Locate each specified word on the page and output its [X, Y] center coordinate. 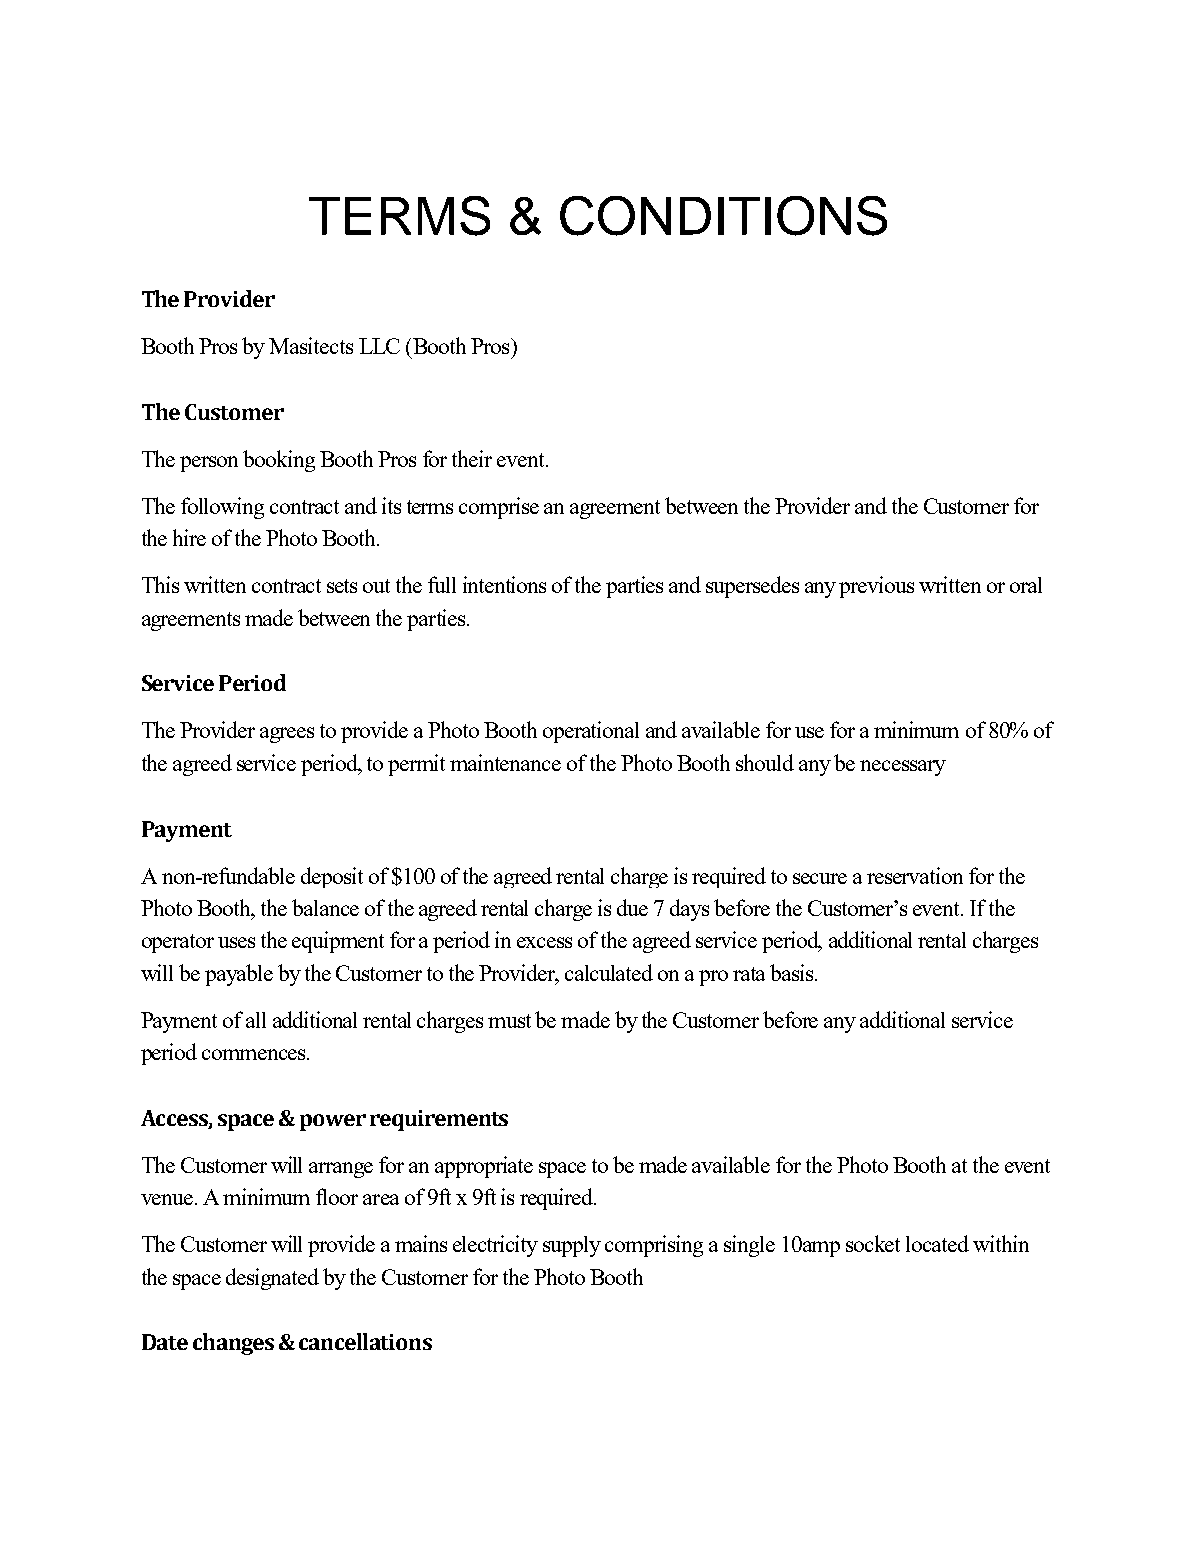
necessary [903, 768]
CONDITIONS [723, 216]
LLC [379, 346]
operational [591, 732]
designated [272, 1279]
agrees [287, 735]
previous [876, 587]
